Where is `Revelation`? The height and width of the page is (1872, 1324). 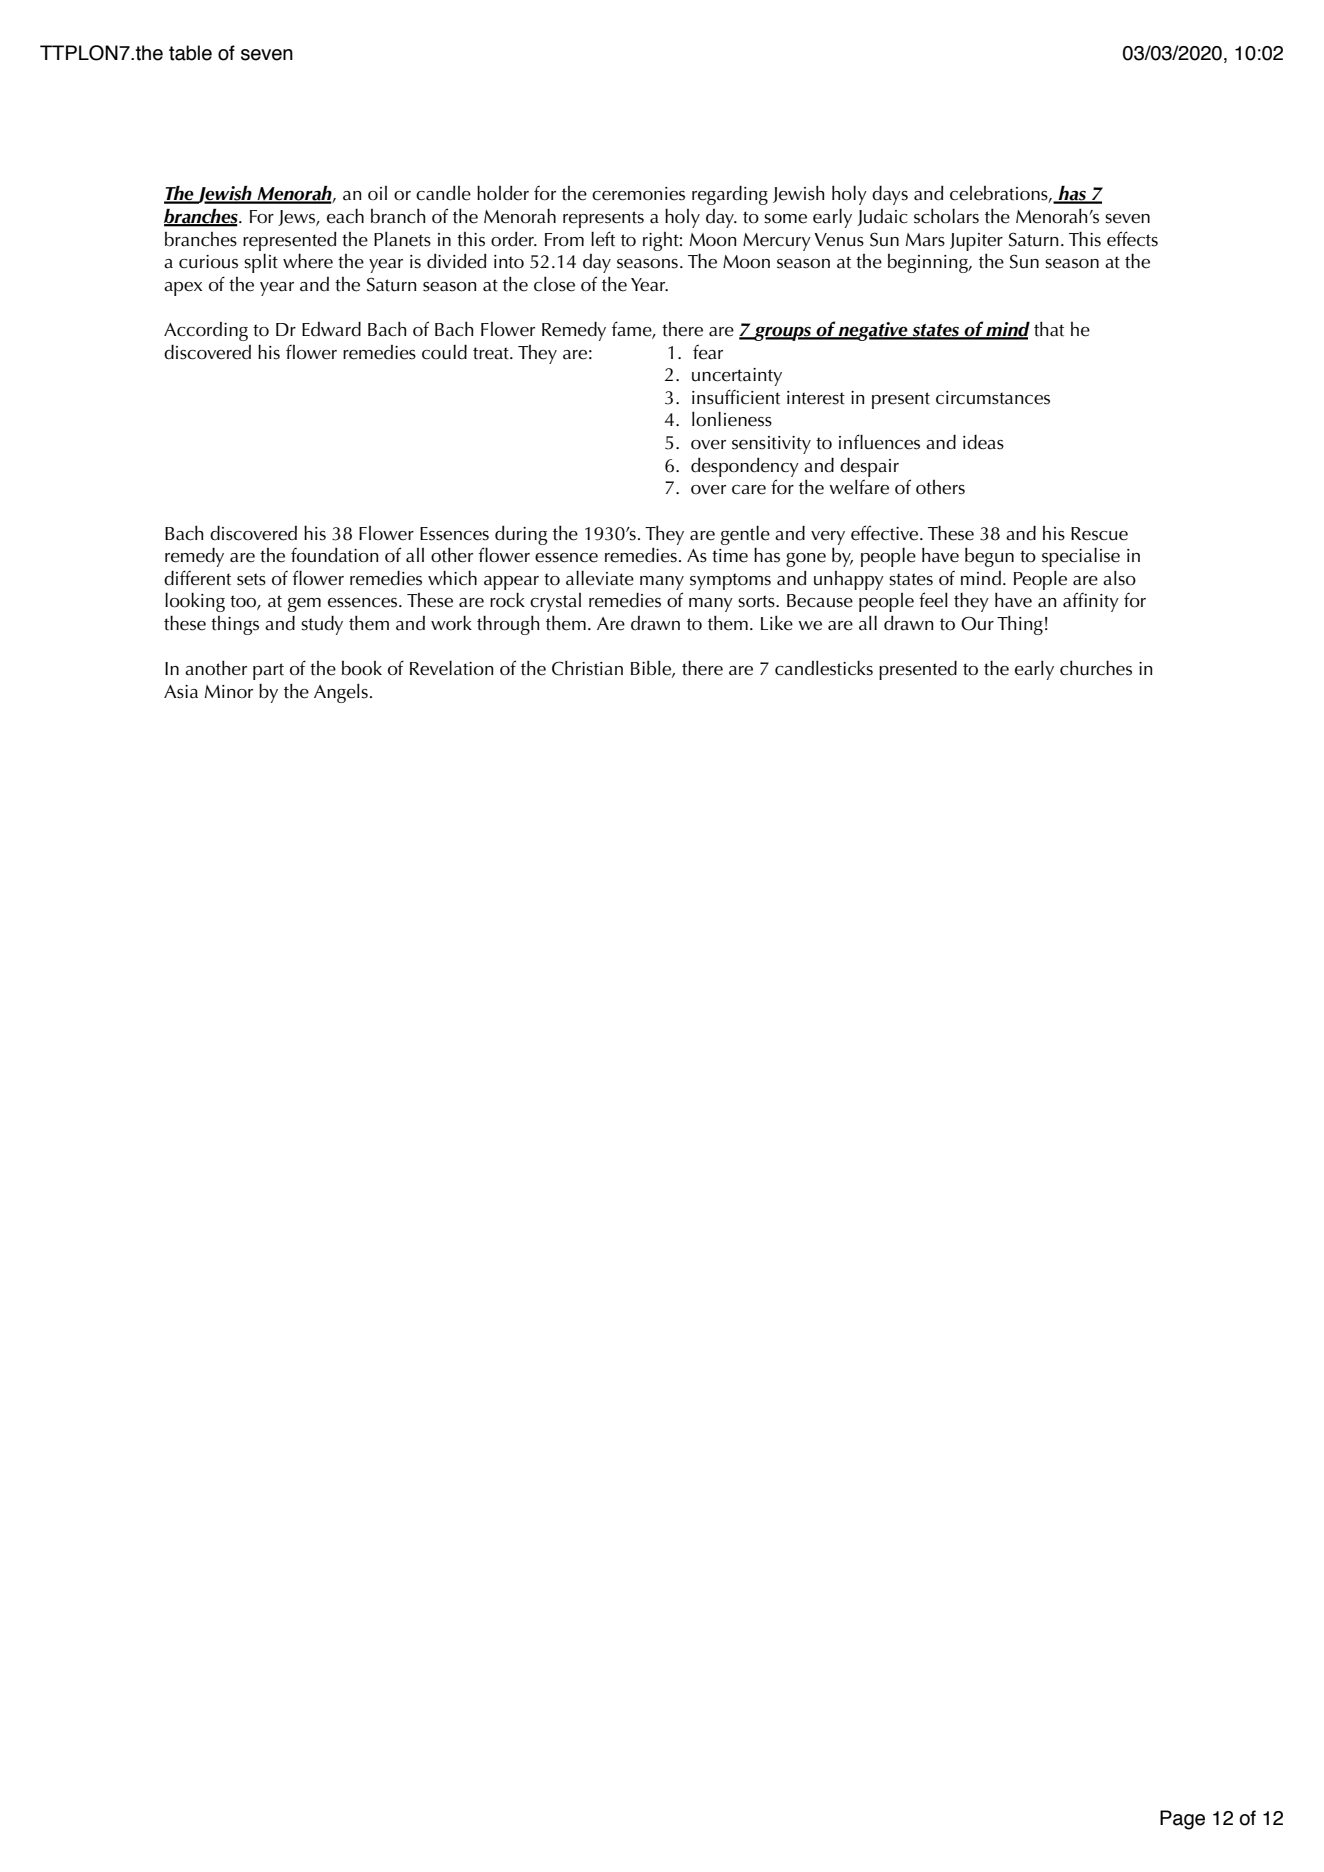
Revelation is located at coordinates (452, 668).
